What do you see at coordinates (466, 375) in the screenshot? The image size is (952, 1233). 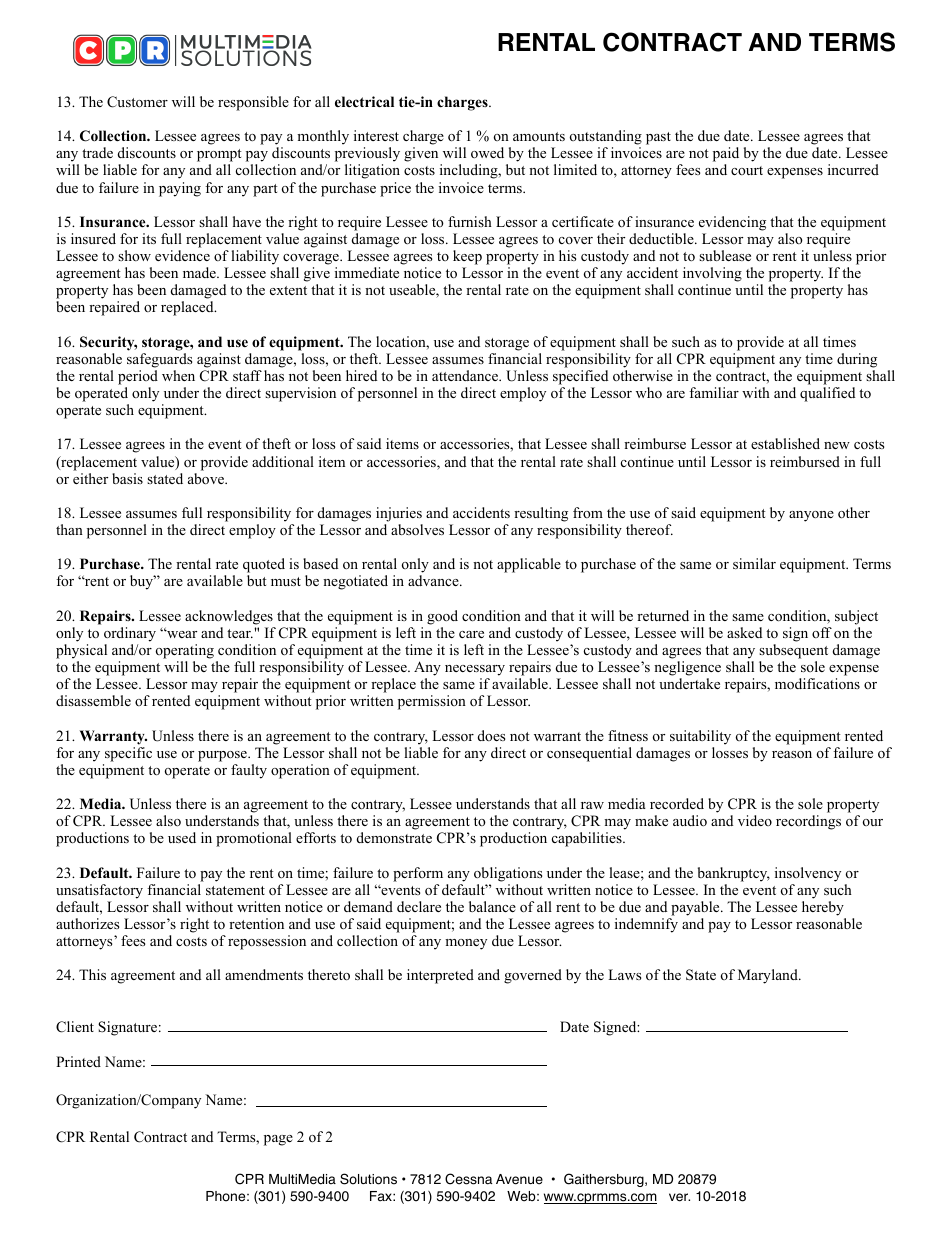 I see `attendance` at bounding box center [466, 375].
